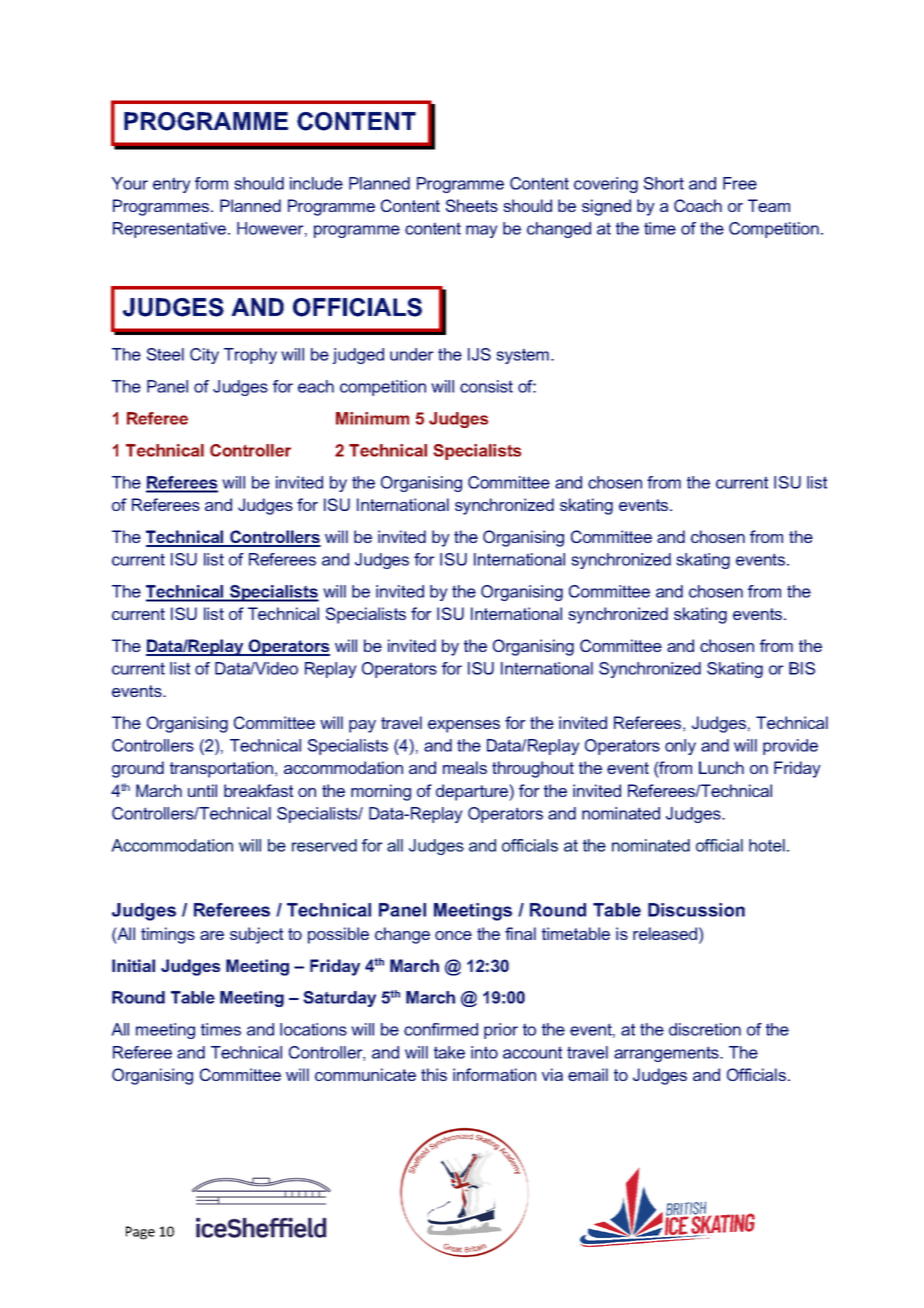 Image resolution: width=924 pixels, height=1308 pixels. Describe the element at coordinates (221, 769) in the document. I see `transportation` at that location.
